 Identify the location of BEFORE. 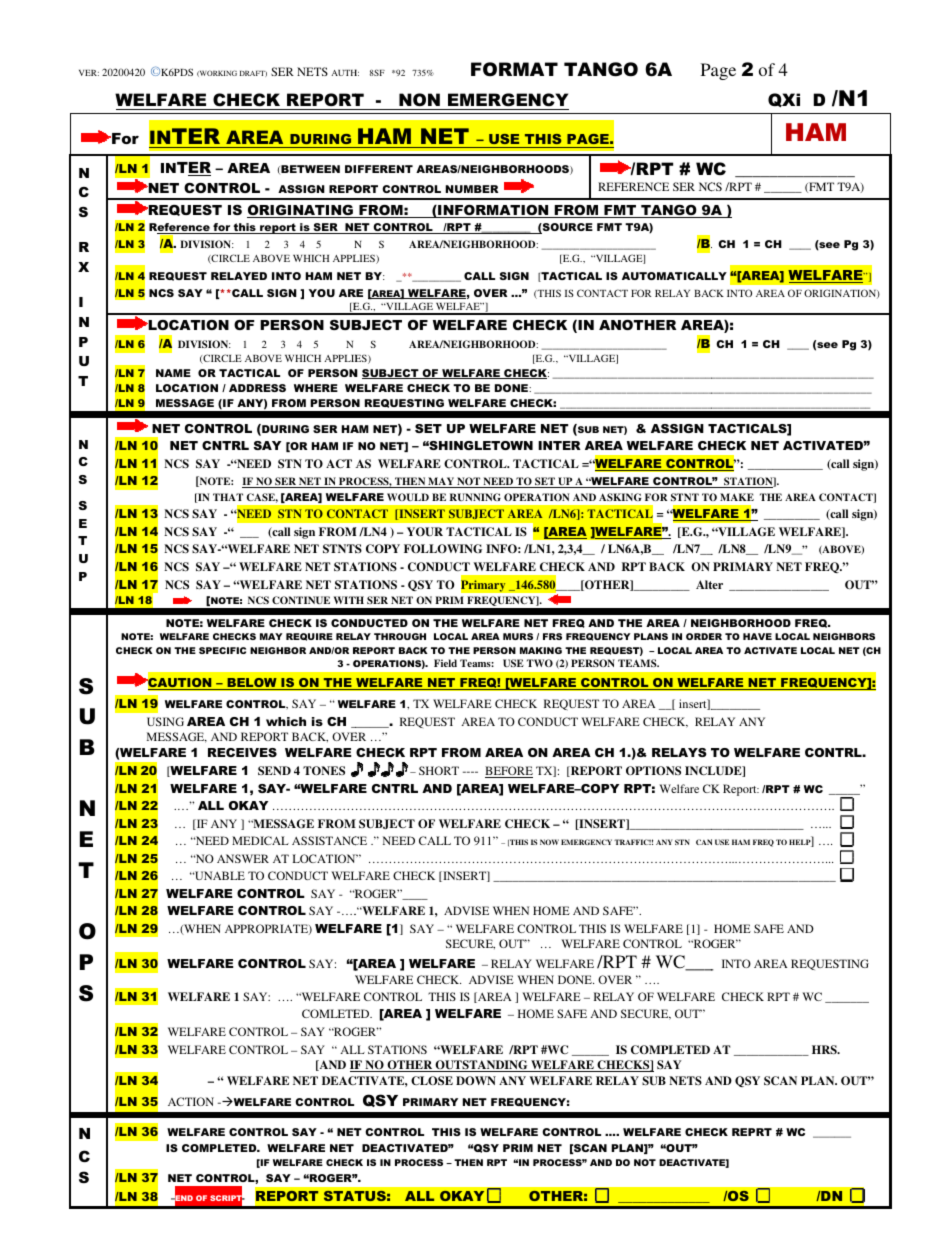
(509, 772).
